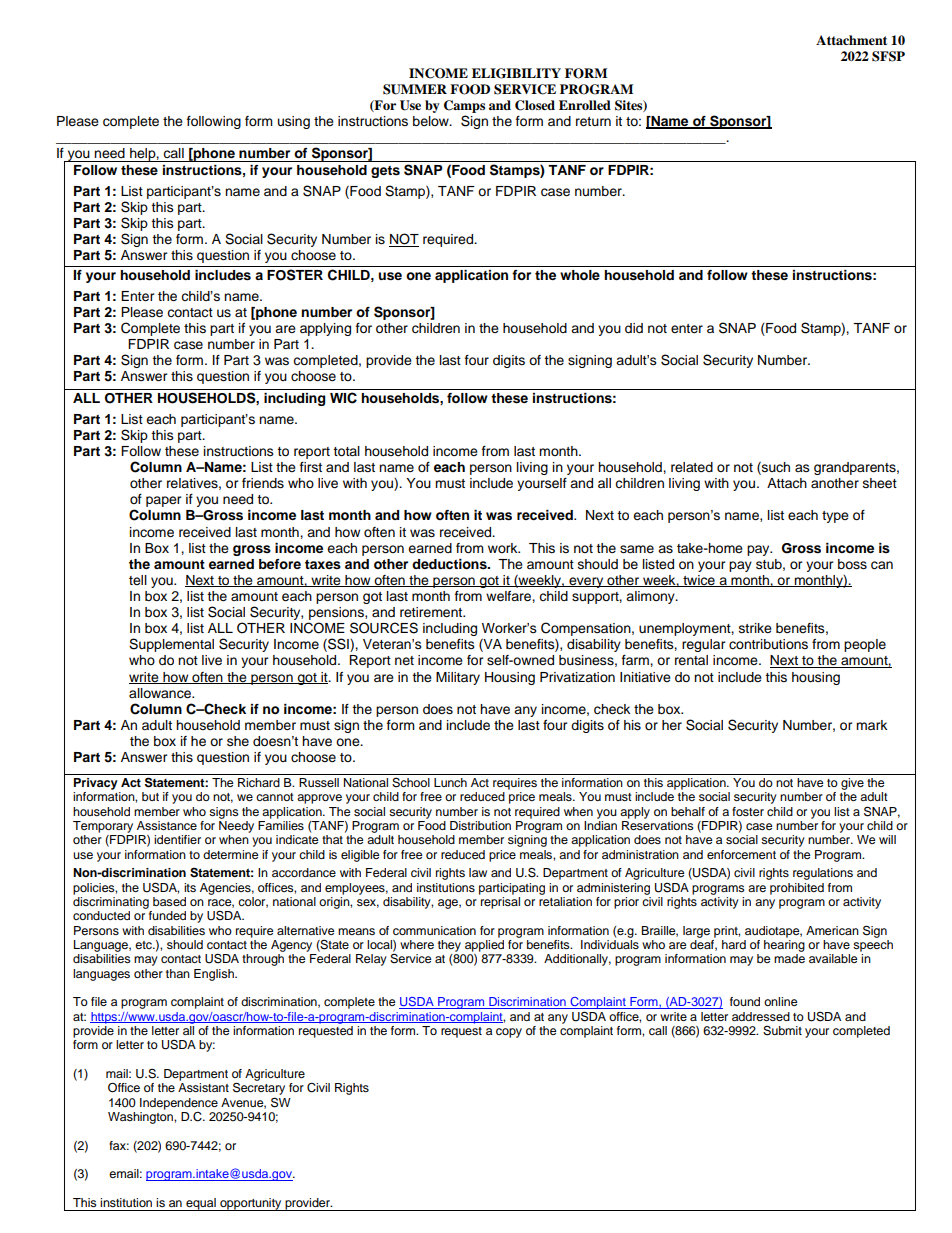 The width and height of the screenshot is (952, 1233). What do you see at coordinates (201, 1204) in the screenshot?
I see `equal` at bounding box center [201, 1204].
